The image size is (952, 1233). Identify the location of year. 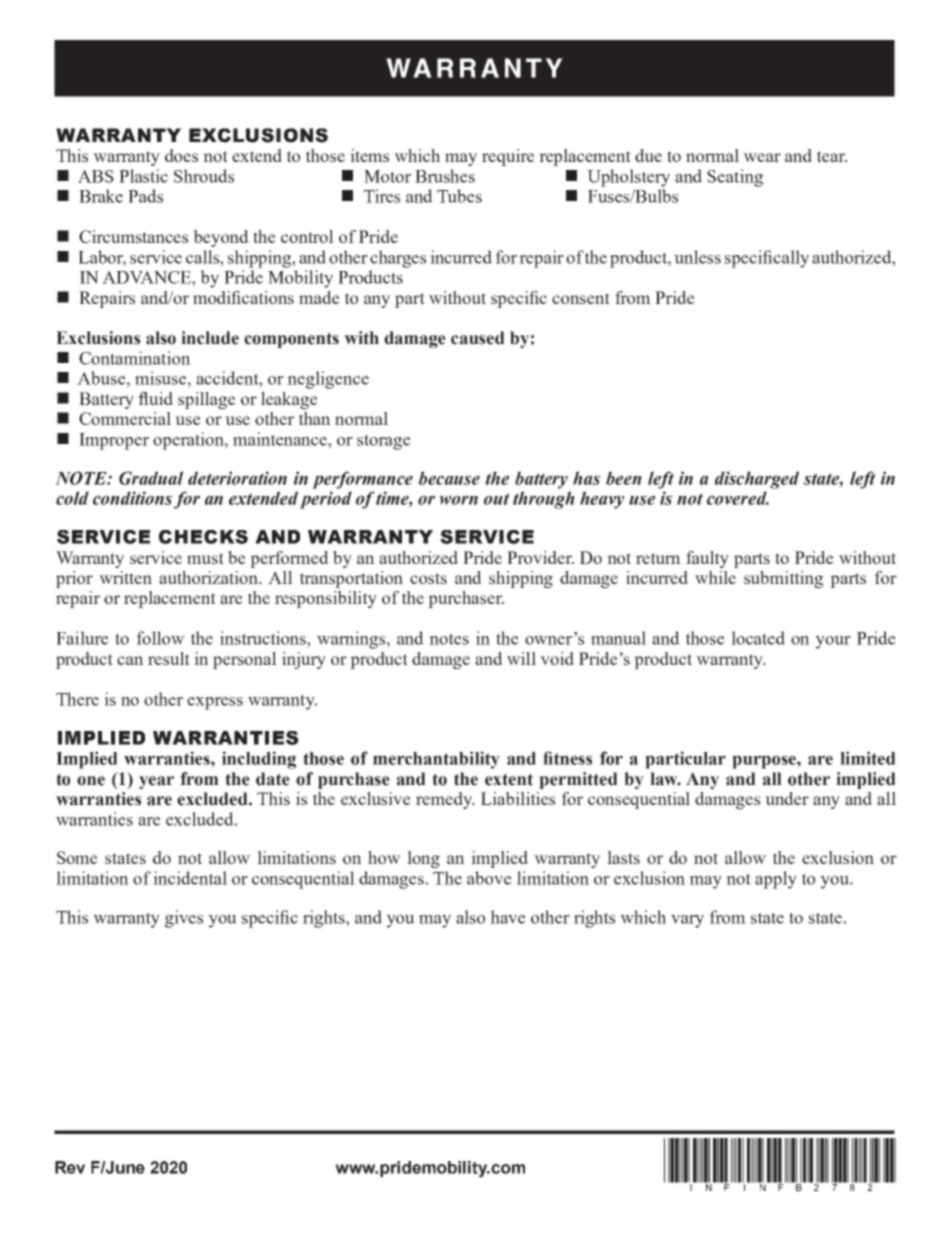
(156, 782).
